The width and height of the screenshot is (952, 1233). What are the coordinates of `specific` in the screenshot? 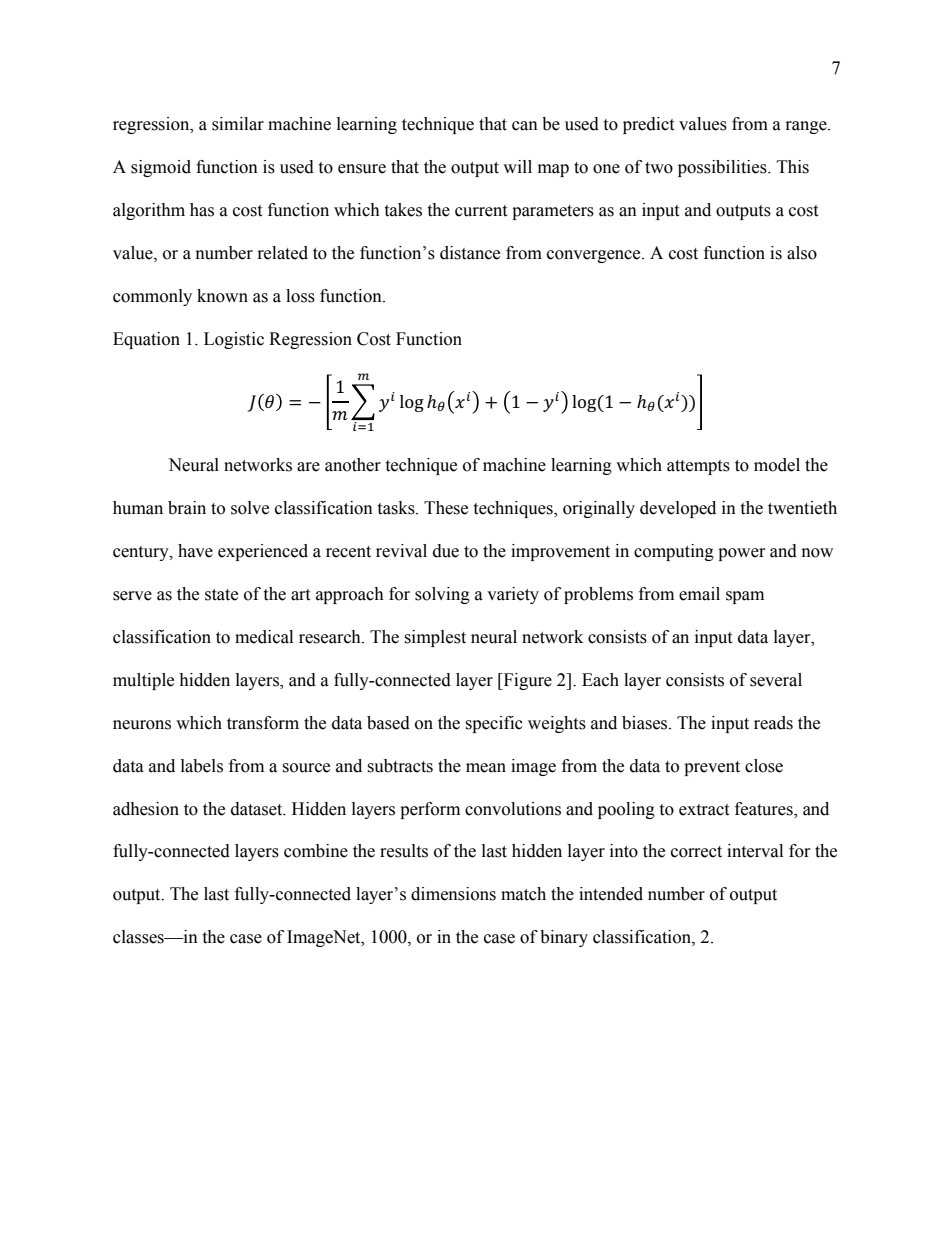 It's located at (494, 724).
